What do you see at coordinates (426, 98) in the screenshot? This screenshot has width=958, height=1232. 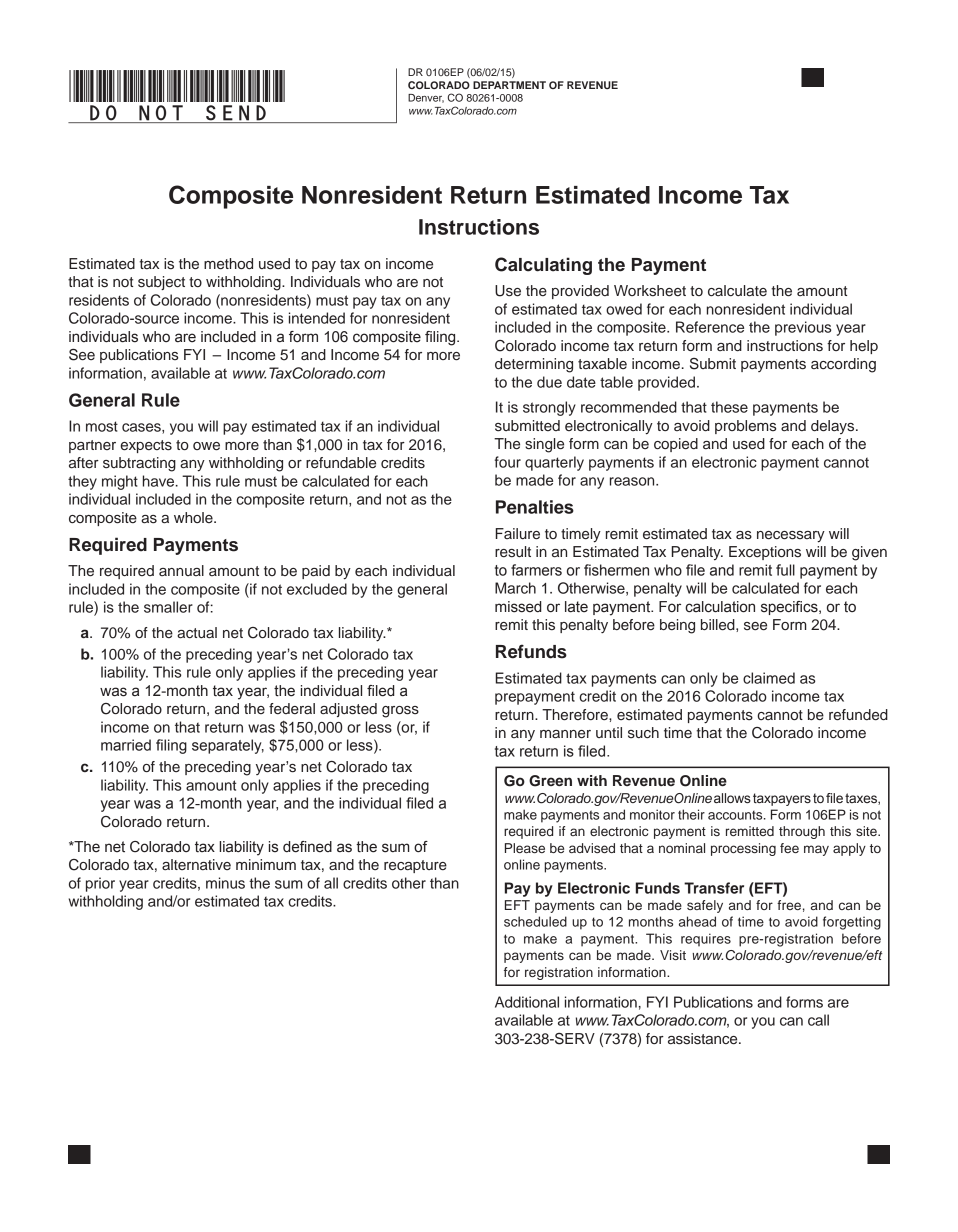 I see `Denver` at bounding box center [426, 98].
